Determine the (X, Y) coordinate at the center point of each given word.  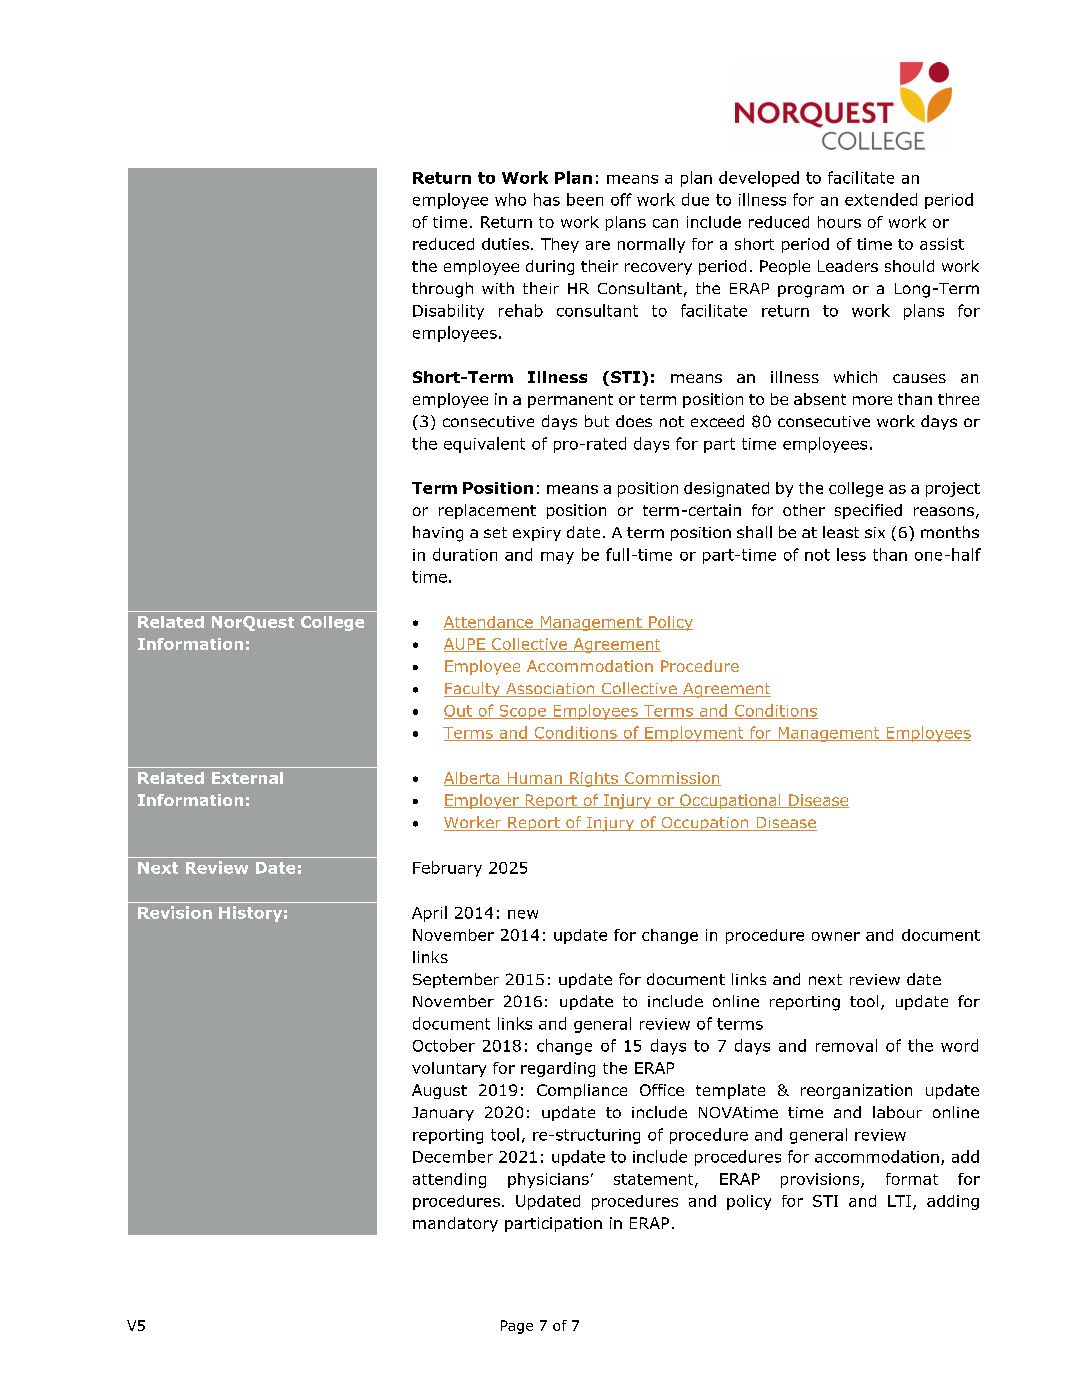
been (585, 199)
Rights (594, 779)
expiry (537, 534)
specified (868, 511)
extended (881, 199)
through (442, 290)
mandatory (455, 1224)
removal (846, 1045)
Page (517, 1327)
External (247, 778)
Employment (694, 734)
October (444, 1045)
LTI (899, 1201)
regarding (558, 1069)
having (438, 534)
